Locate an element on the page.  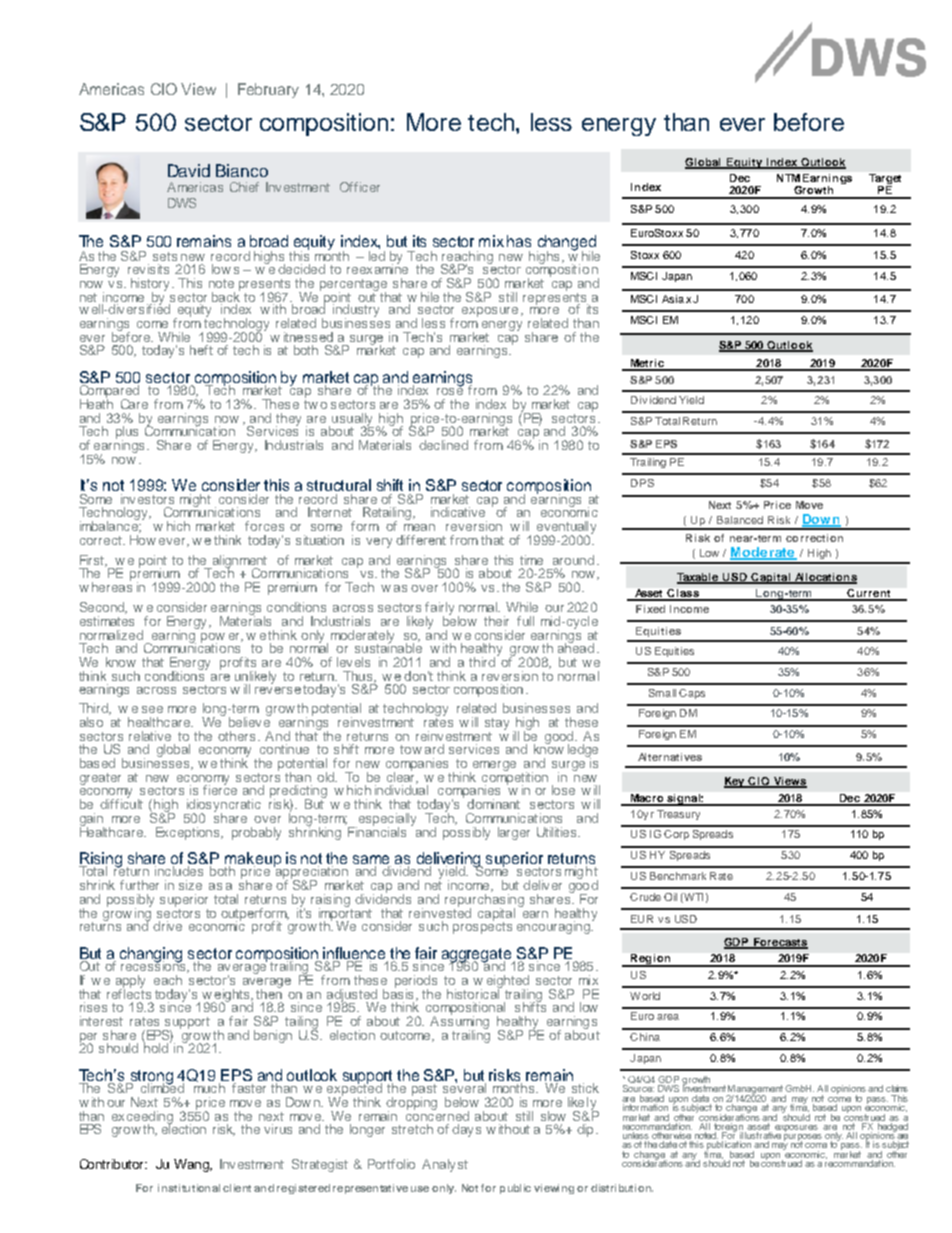
Asia is located at coordinates (673, 299).
